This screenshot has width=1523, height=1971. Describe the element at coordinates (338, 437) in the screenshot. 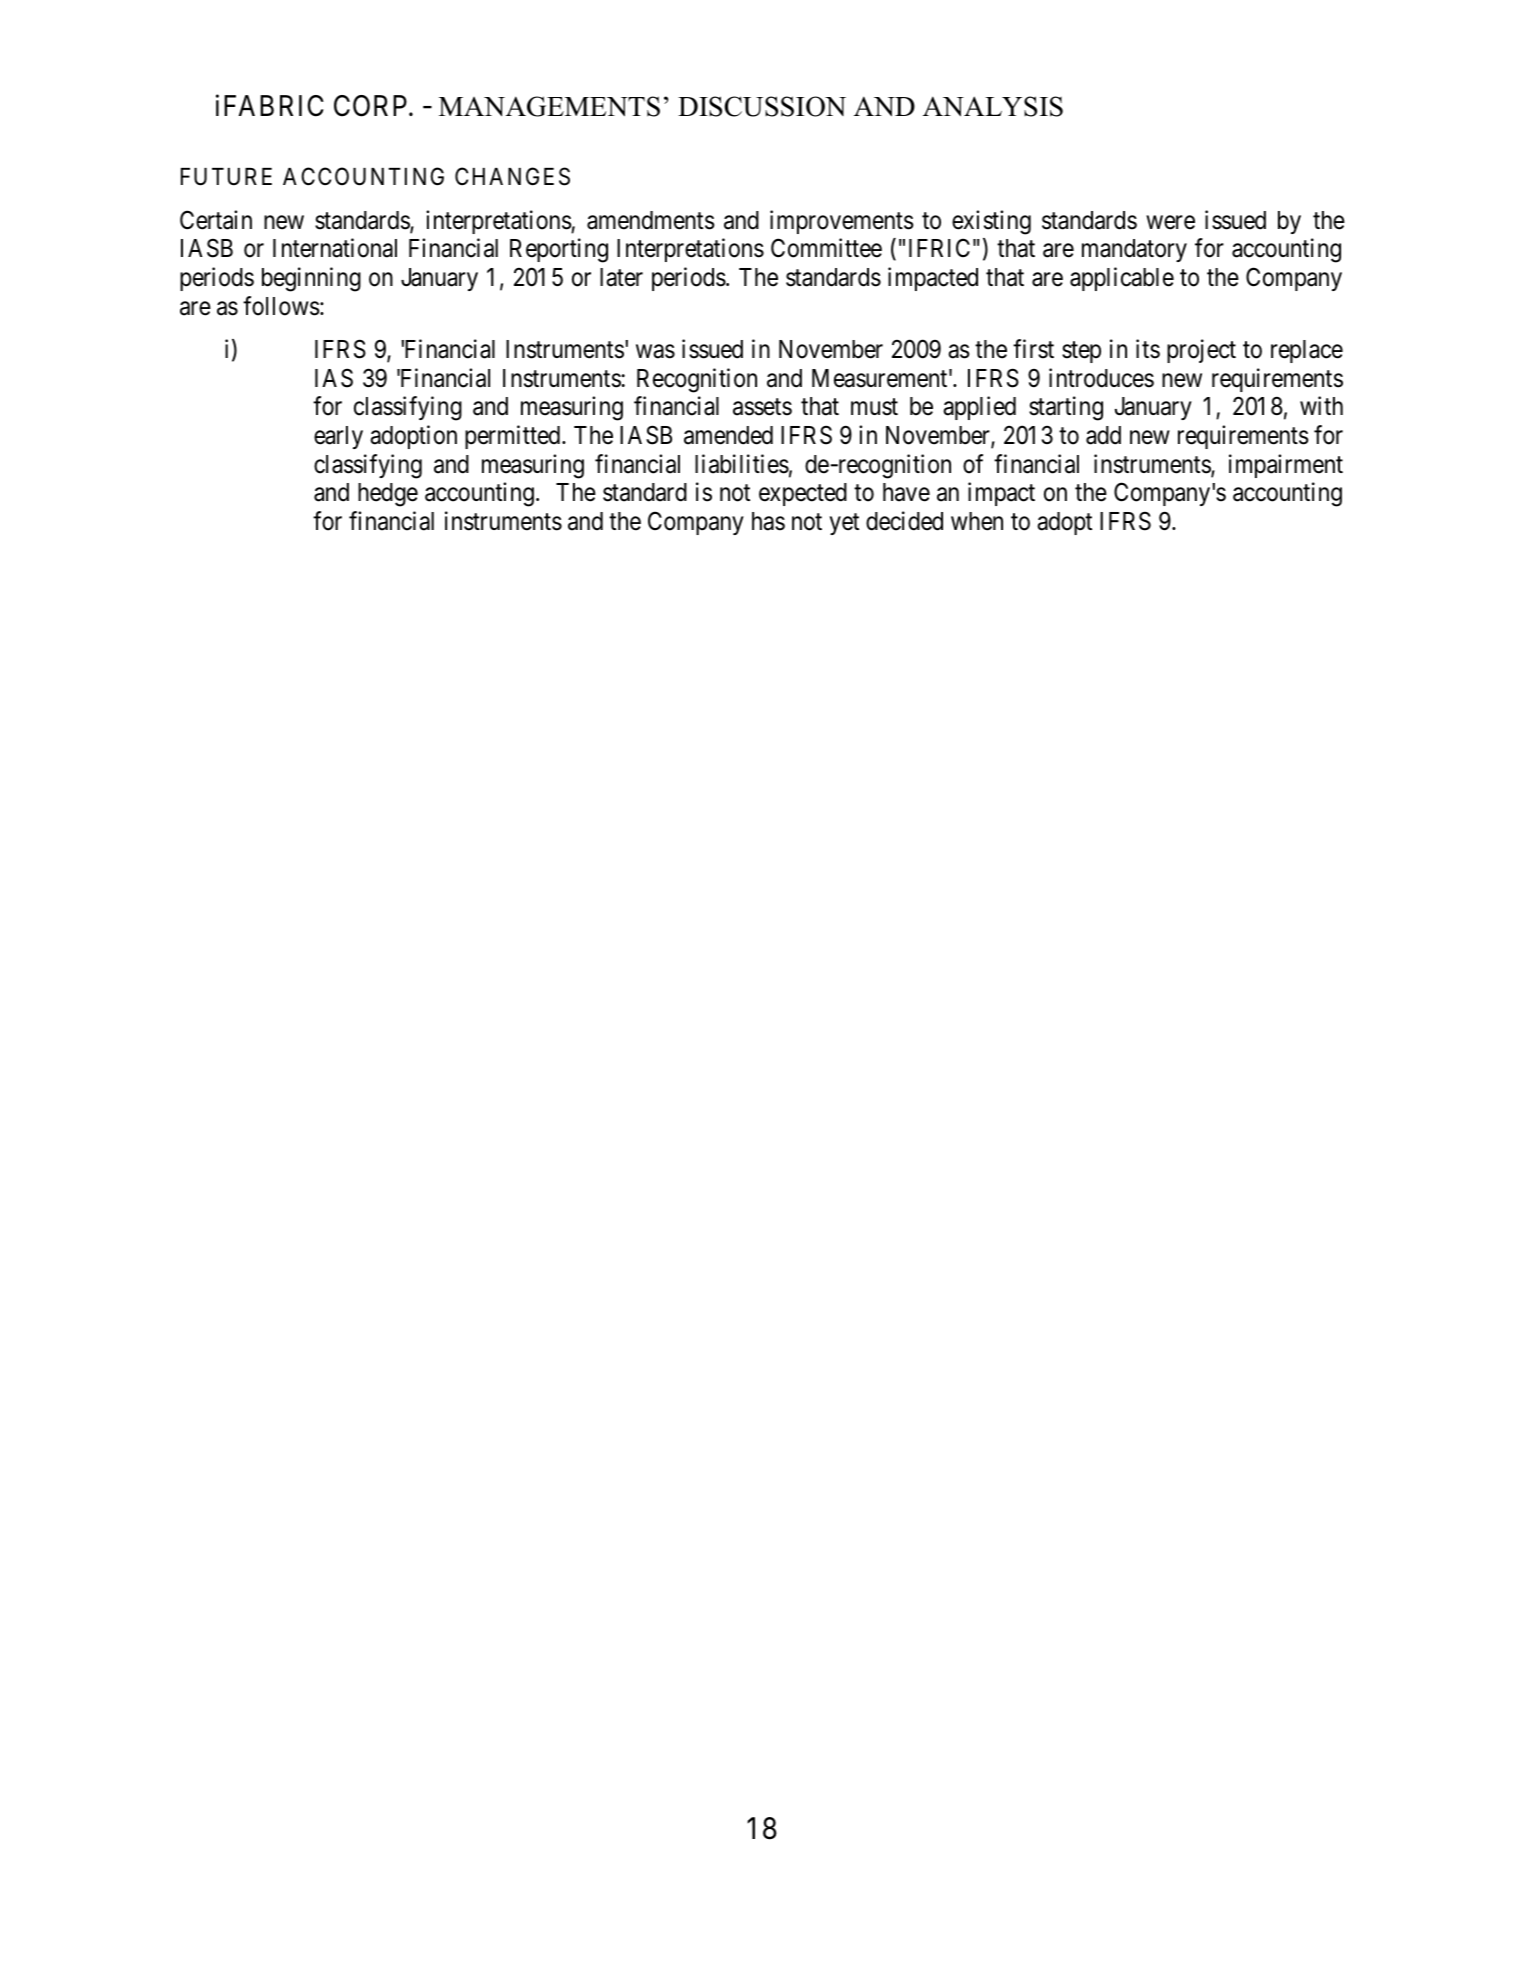

I see `early` at that location.
